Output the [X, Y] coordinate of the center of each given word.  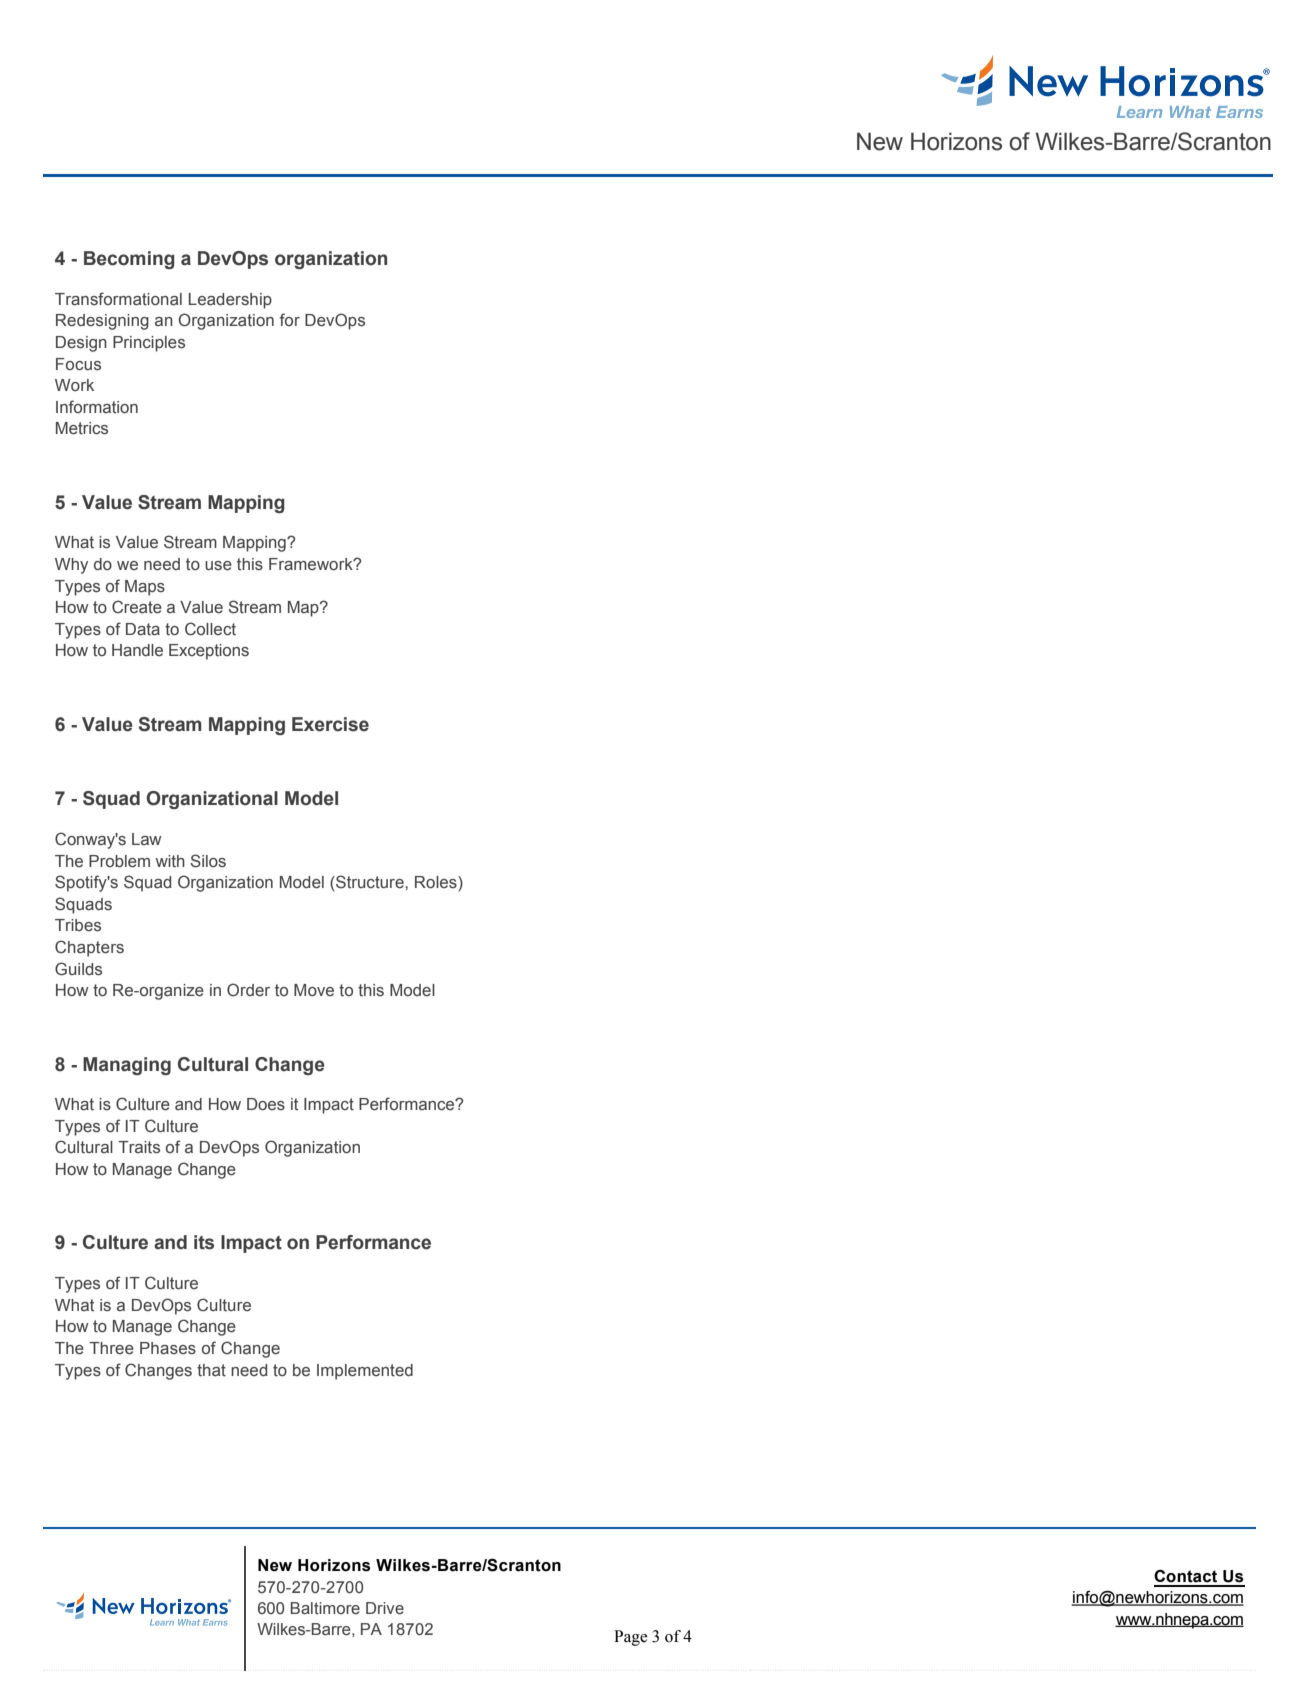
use [218, 566]
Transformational [118, 299]
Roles [437, 882]
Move [314, 990]
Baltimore [325, 1608]
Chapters [89, 948]
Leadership [230, 301]
